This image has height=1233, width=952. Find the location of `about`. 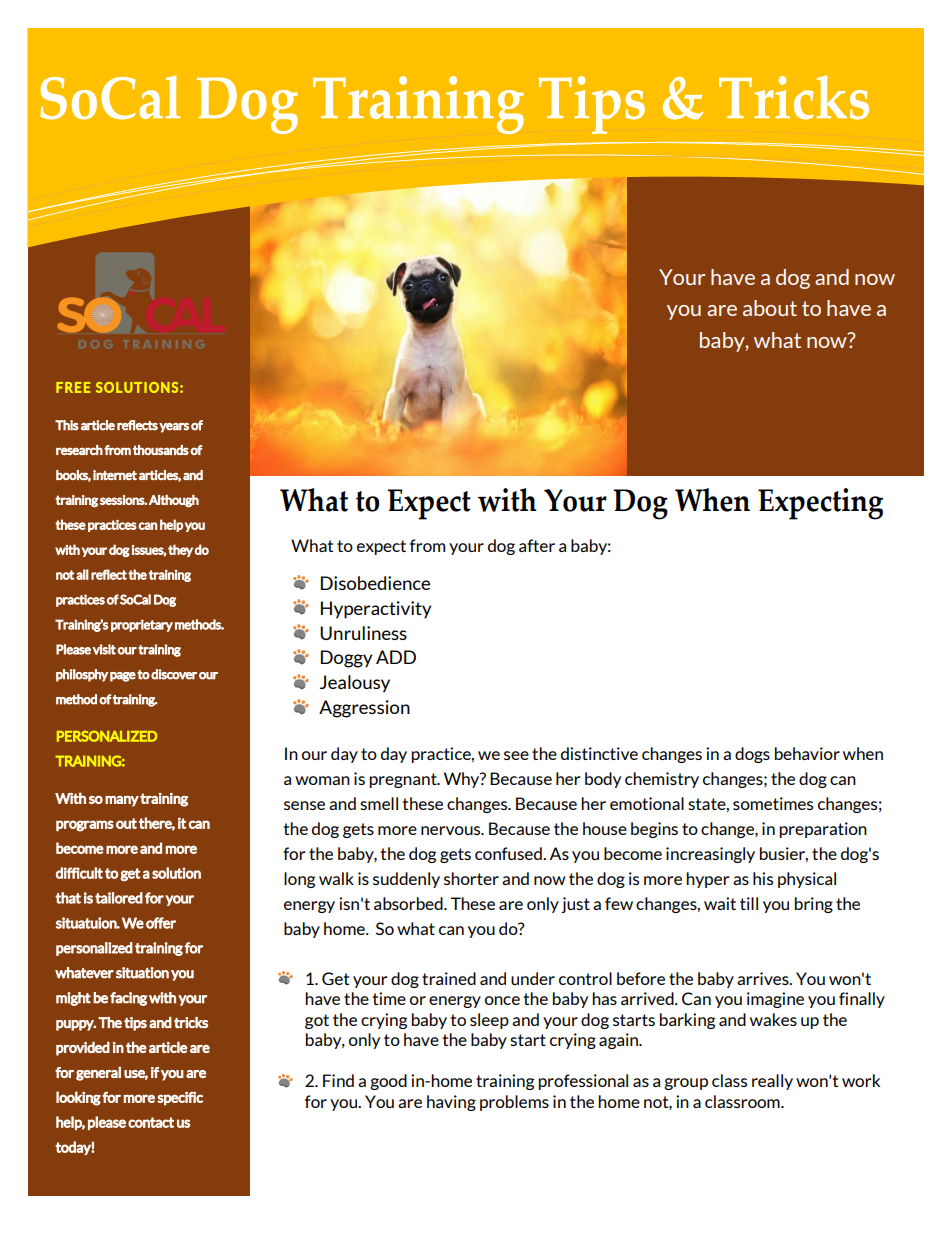

about is located at coordinates (770, 308).
